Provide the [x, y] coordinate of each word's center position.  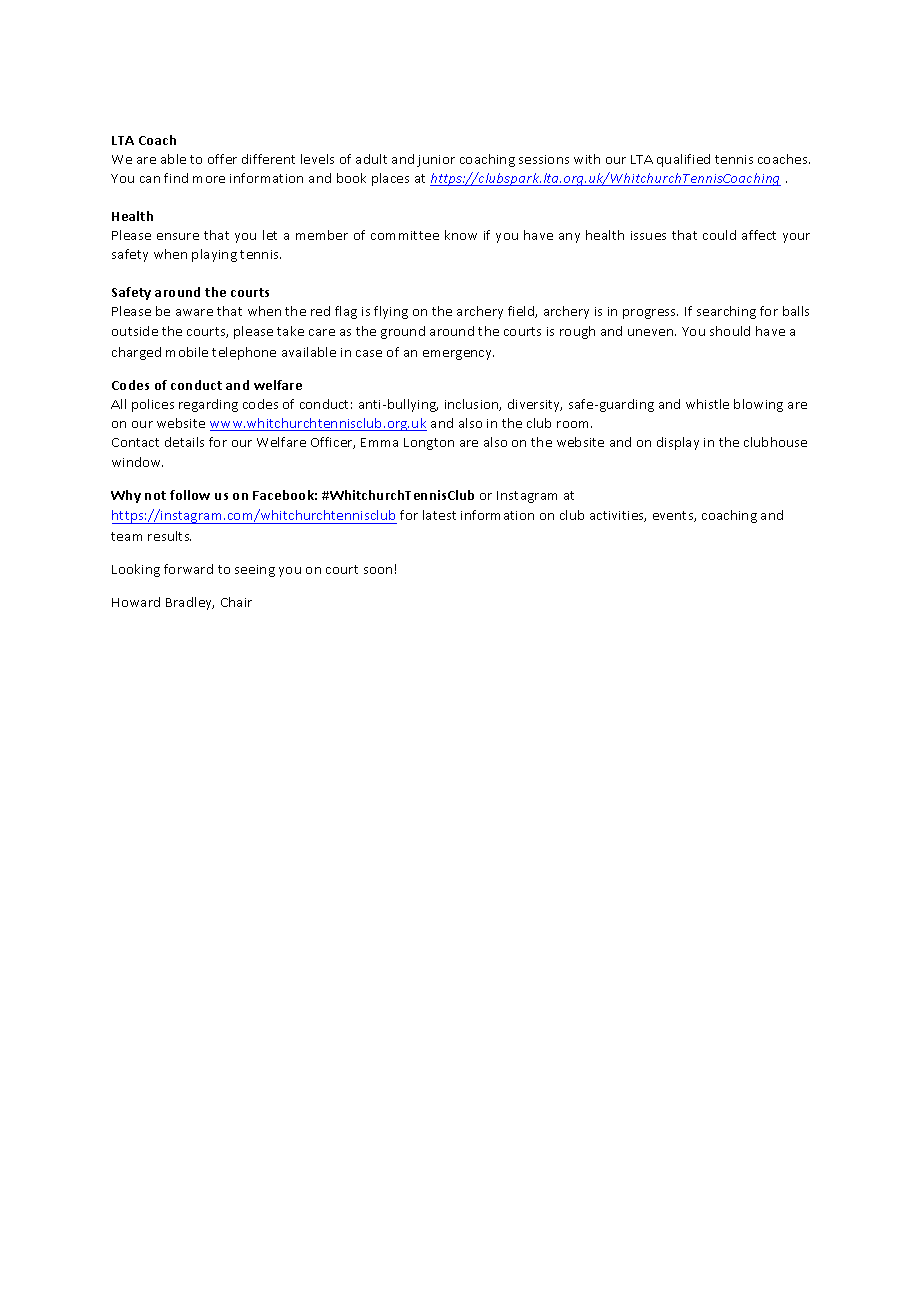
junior [436, 161]
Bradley [190, 603]
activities [618, 516]
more [209, 179]
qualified [683, 160]
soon [378, 570]
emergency [458, 355]
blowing [758, 405]
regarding [208, 405]
